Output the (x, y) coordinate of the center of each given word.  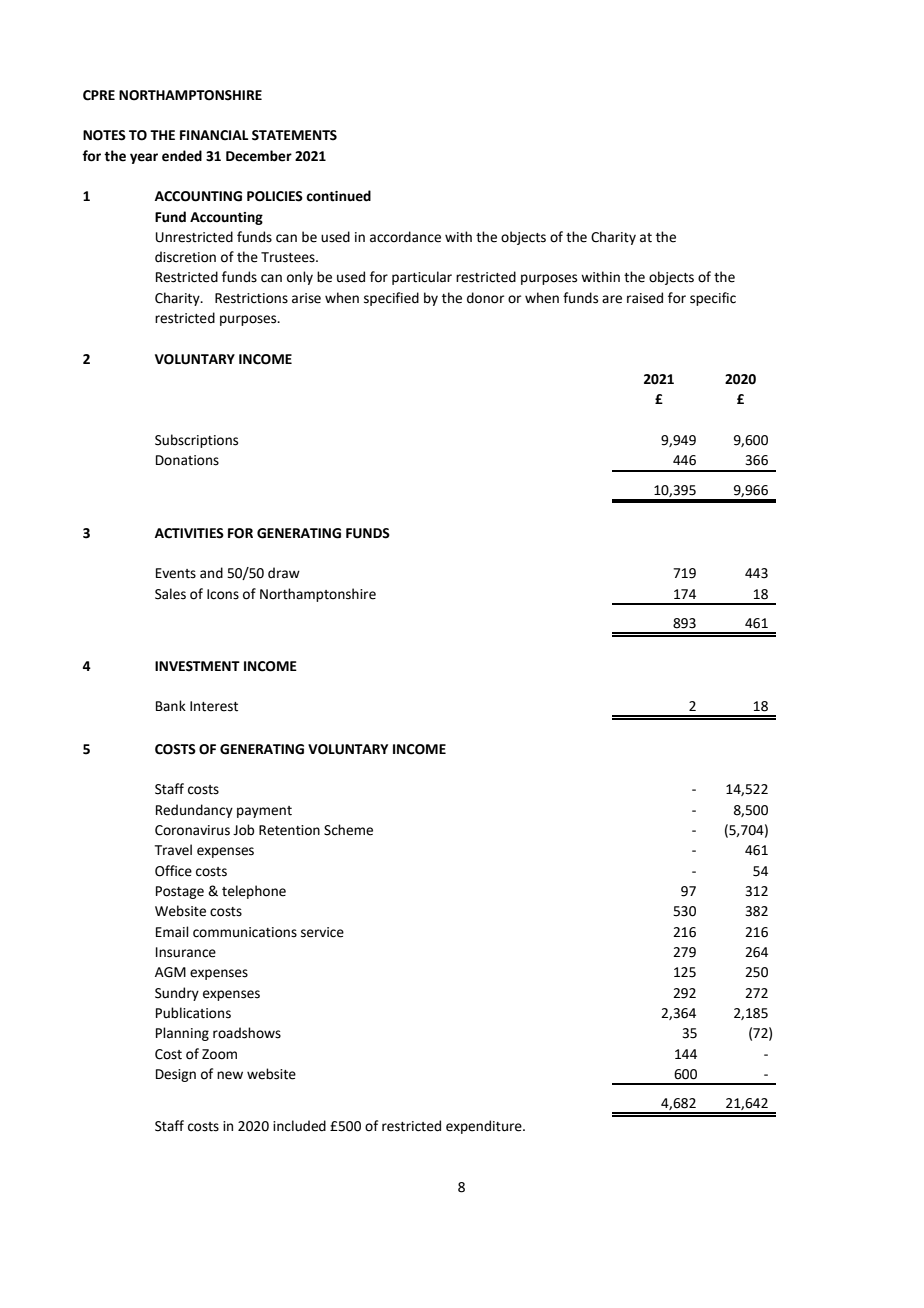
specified (391, 299)
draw (284, 573)
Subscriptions (196, 441)
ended (182, 156)
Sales (170, 594)
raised (645, 298)
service (322, 932)
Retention (289, 830)
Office (173, 871)
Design (176, 1075)
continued (338, 196)
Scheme (348, 830)
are (612, 299)
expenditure (485, 1127)
